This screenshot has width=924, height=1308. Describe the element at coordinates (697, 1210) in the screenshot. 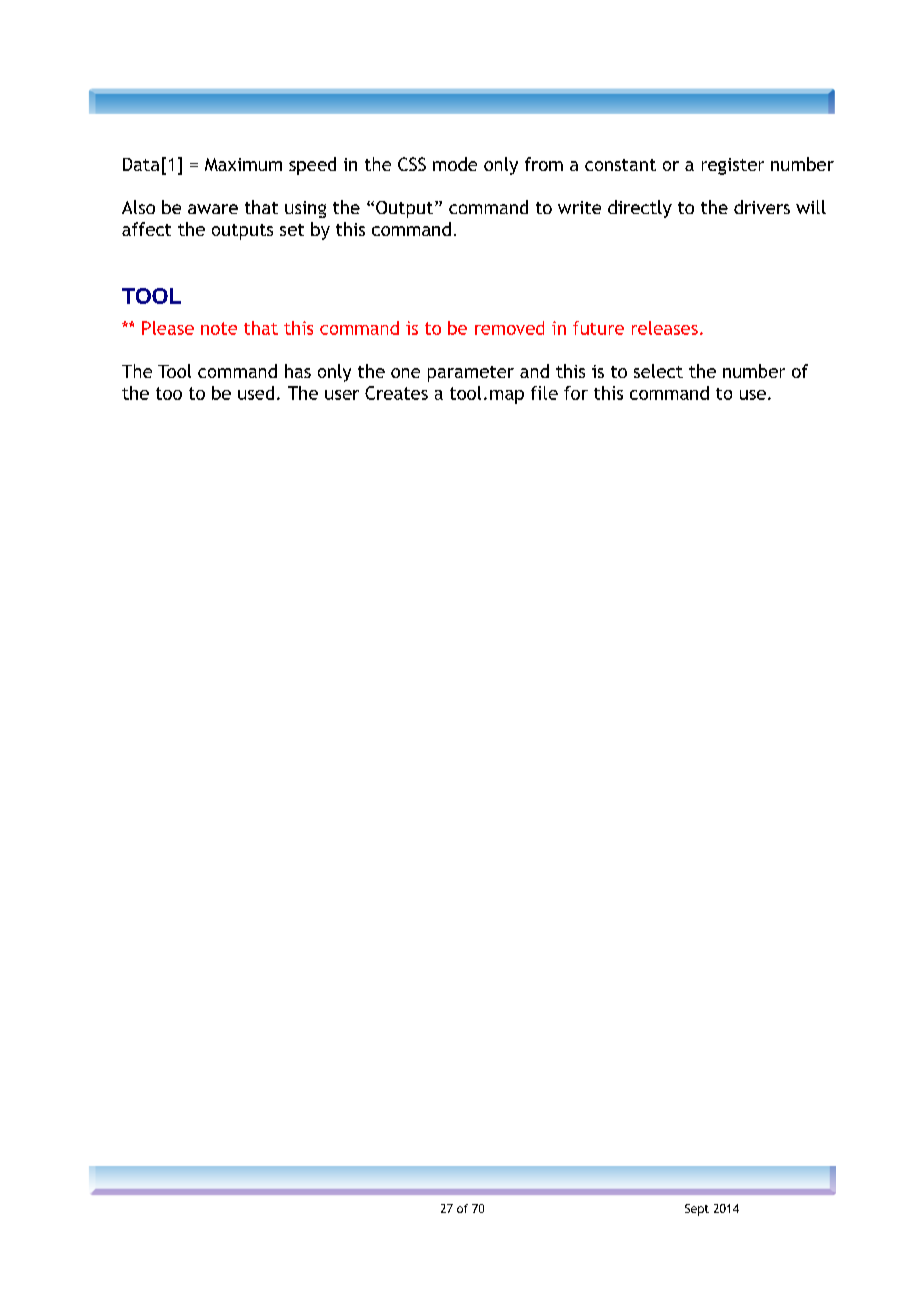

I see `Sept` at that location.
